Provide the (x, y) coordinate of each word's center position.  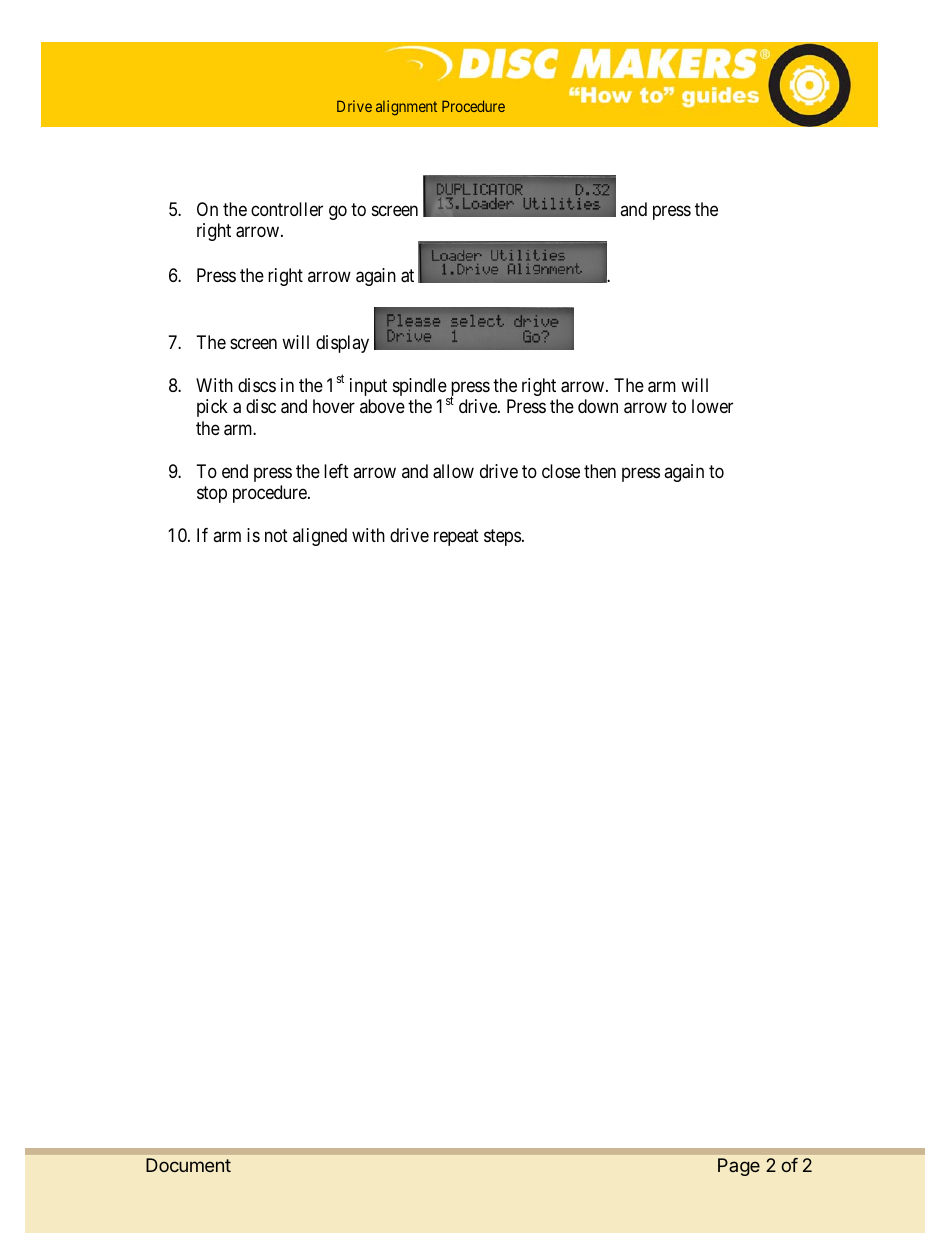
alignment (406, 107)
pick (212, 408)
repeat (456, 537)
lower (712, 406)
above (382, 406)
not (276, 535)
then (600, 471)
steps (502, 537)
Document (188, 1165)
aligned (320, 537)
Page (739, 1167)
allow (453, 471)
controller (287, 209)
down (598, 406)
